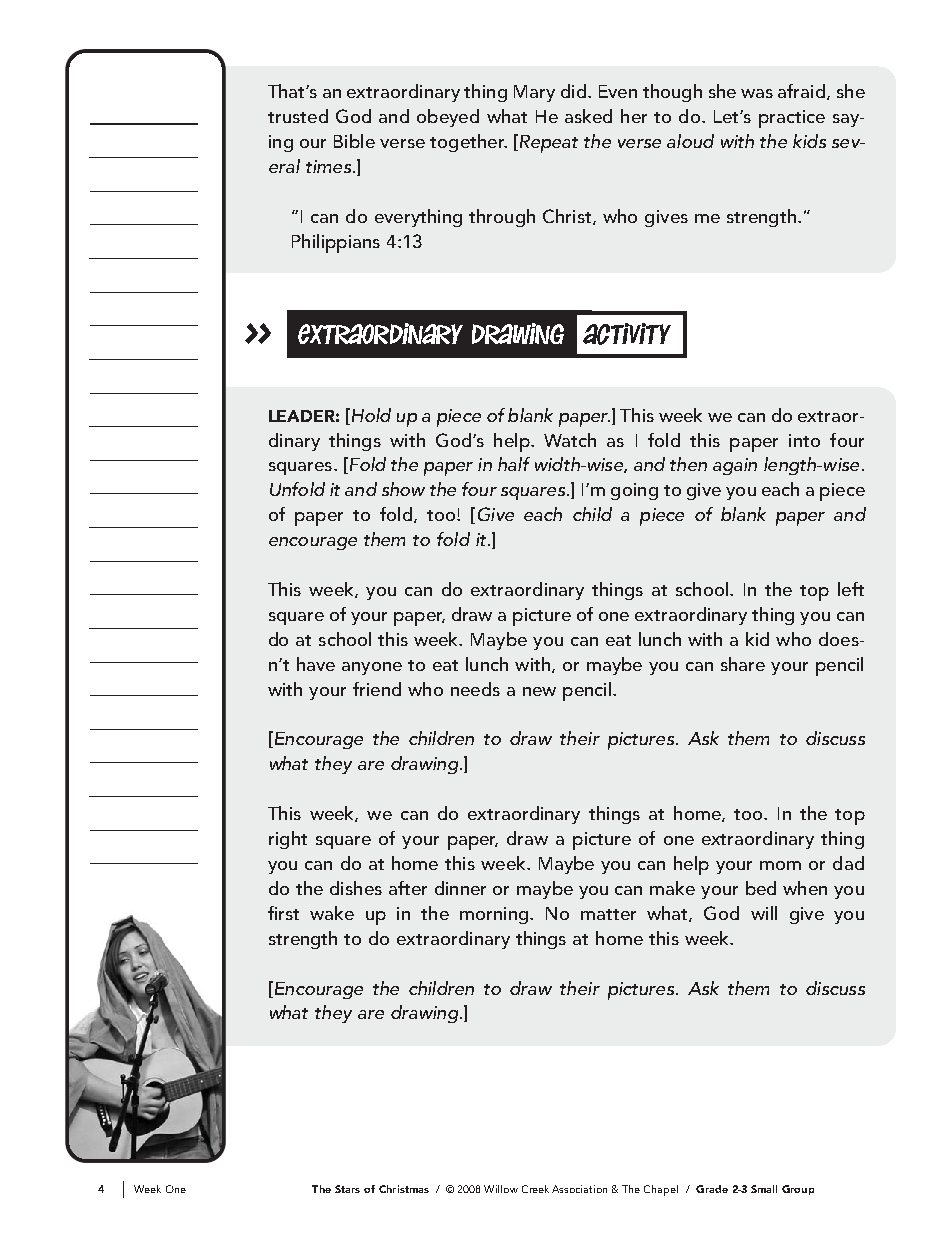 The image size is (952, 1233). I want to click on practice, so click(792, 119).
